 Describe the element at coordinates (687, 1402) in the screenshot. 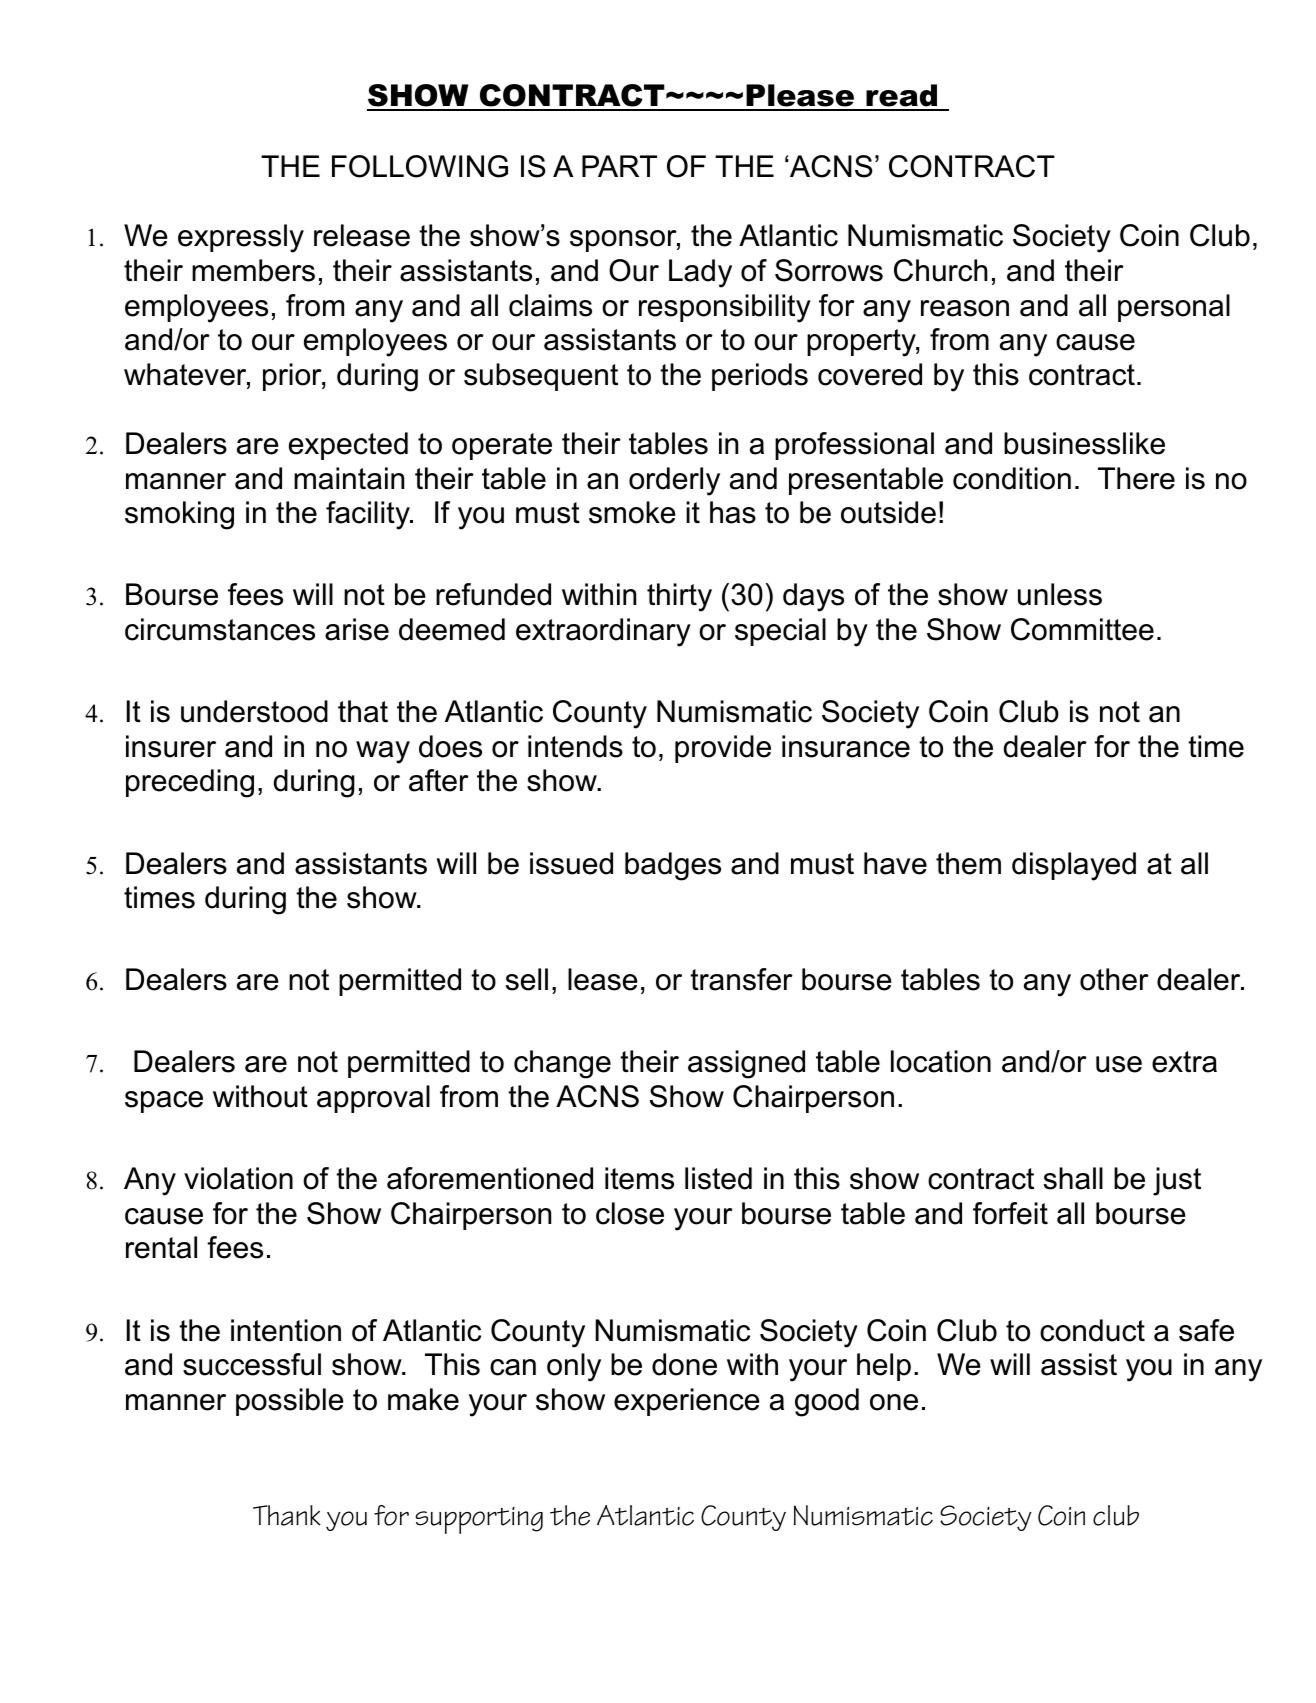

I see `experience` at that location.
